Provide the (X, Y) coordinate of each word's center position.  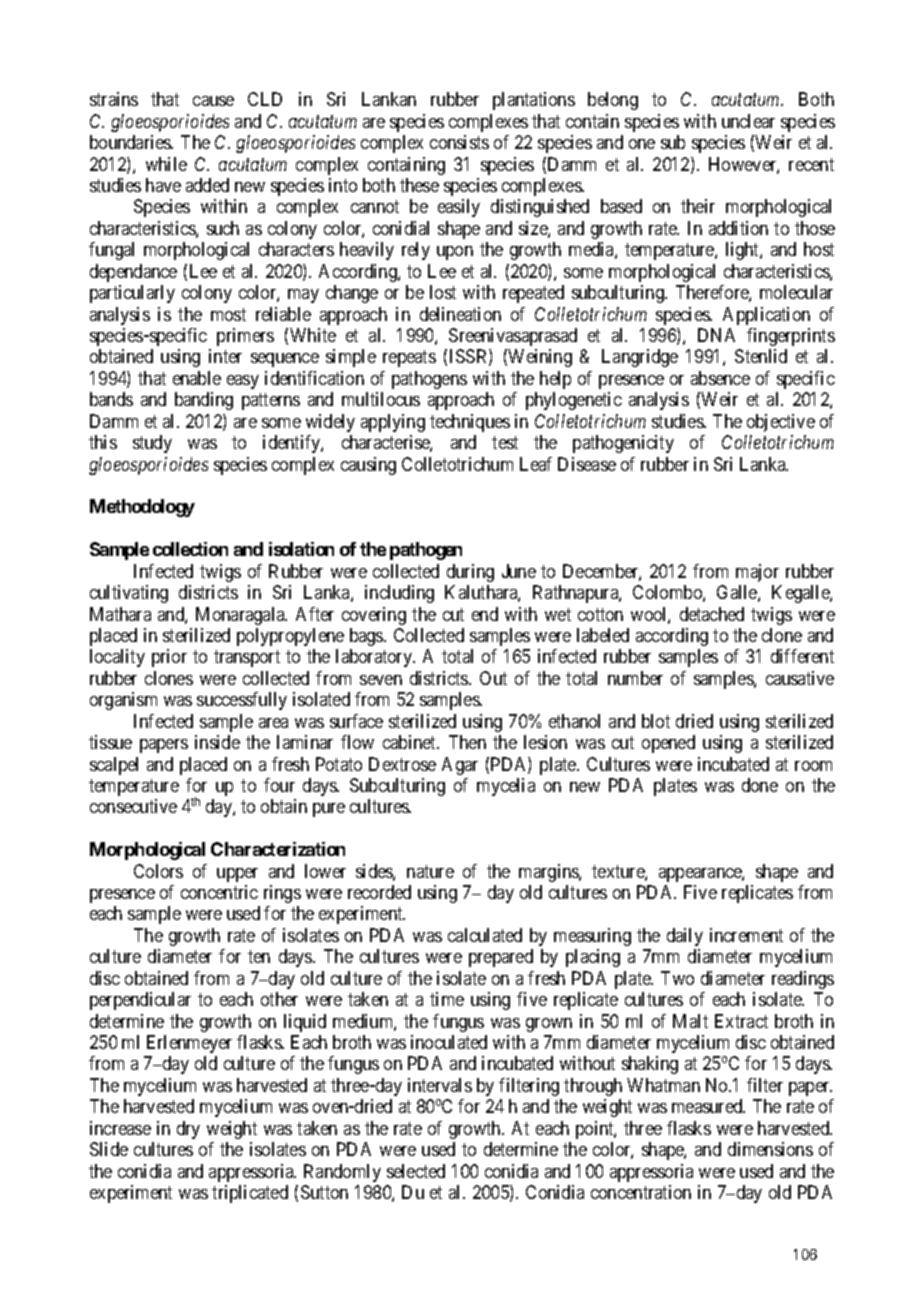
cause (213, 101)
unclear (748, 121)
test (505, 442)
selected (416, 1171)
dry (188, 1130)
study (152, 444)
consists (459, 142)
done (760, 785)
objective (781, 423)
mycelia (506, 787)
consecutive (133, 806)
